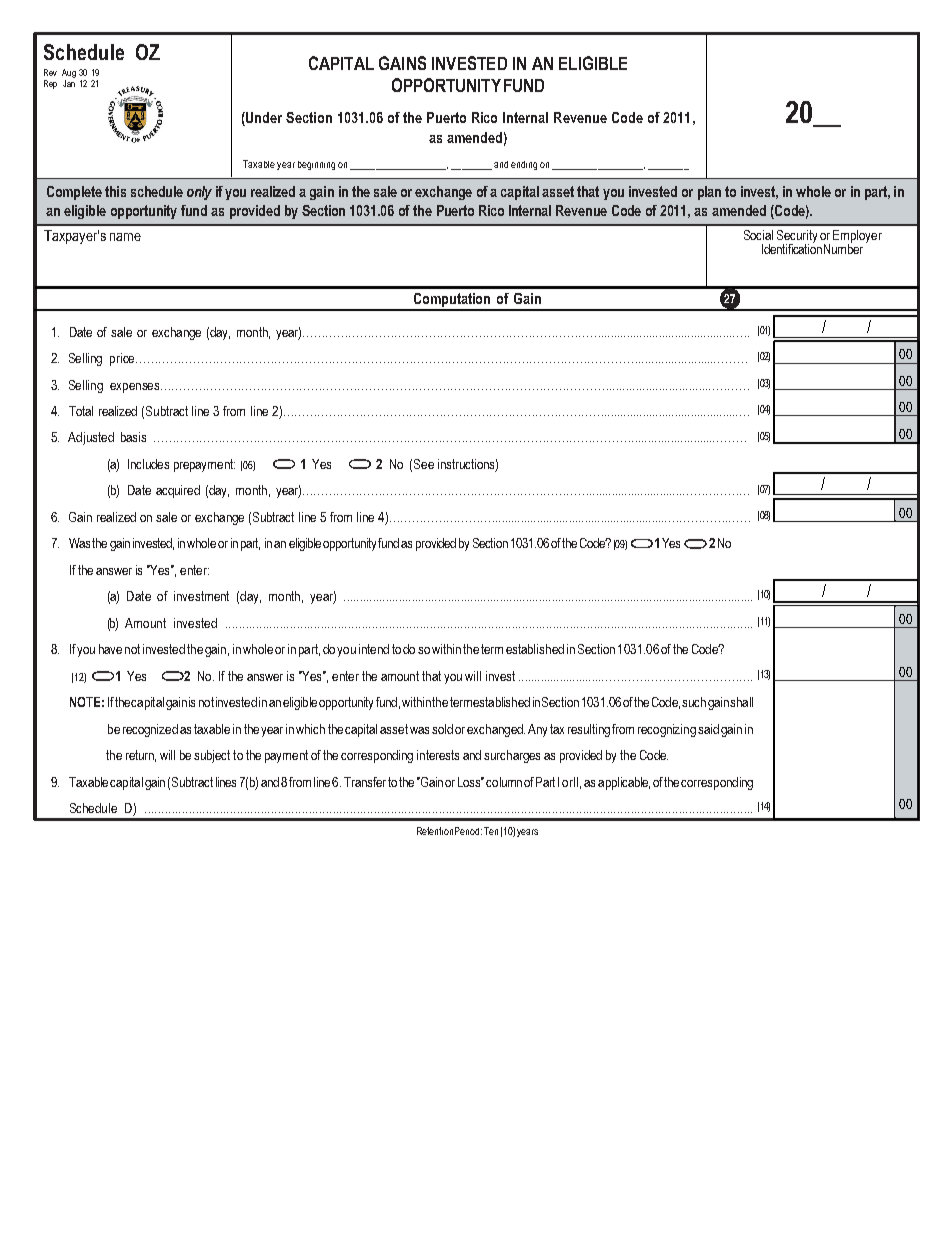 This screenshot has width=952, height=1233. Describe the element at coordinates (374, 649) in the screenshot. I see `intend` at that location.
